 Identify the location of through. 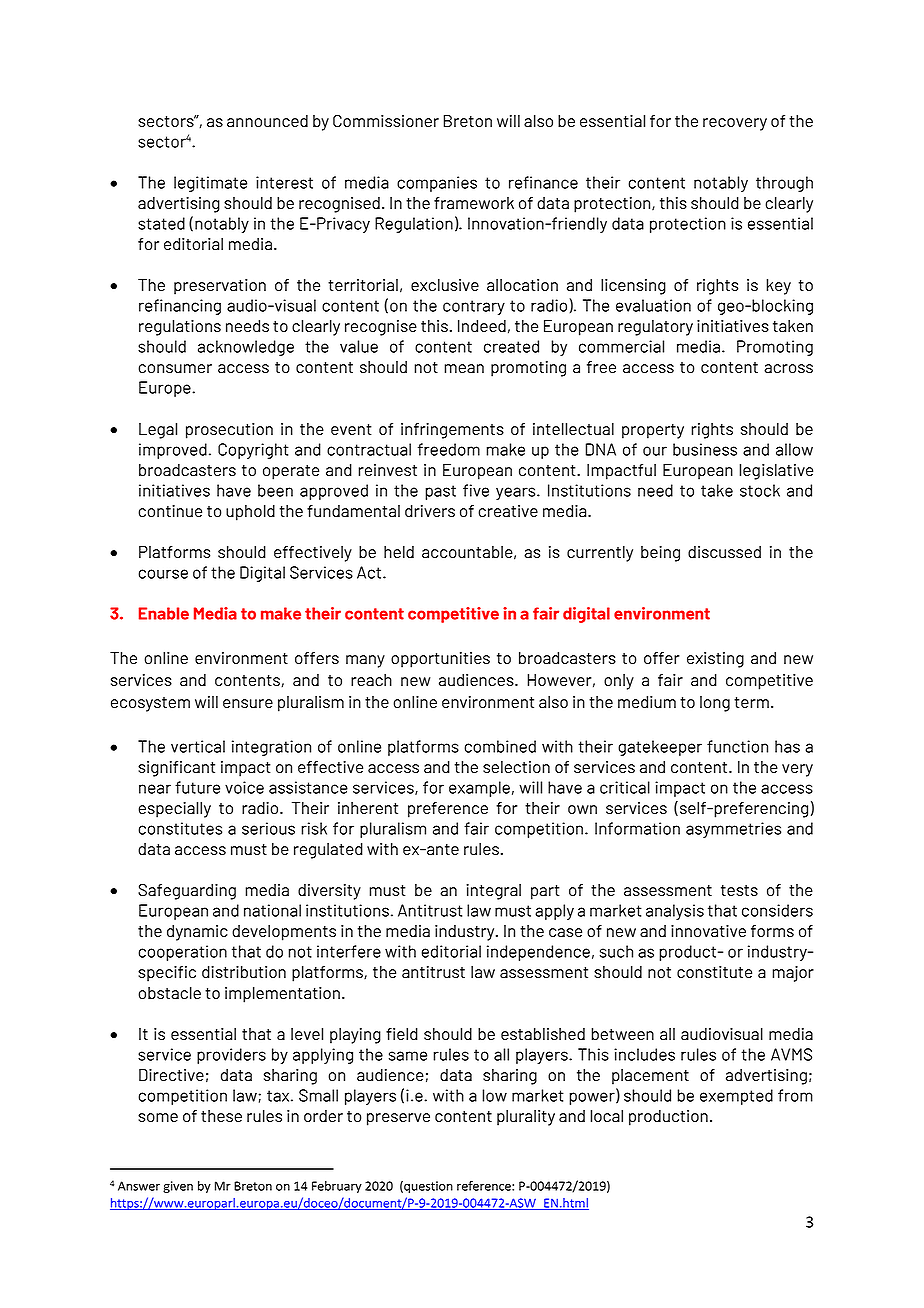
(784, 184).
